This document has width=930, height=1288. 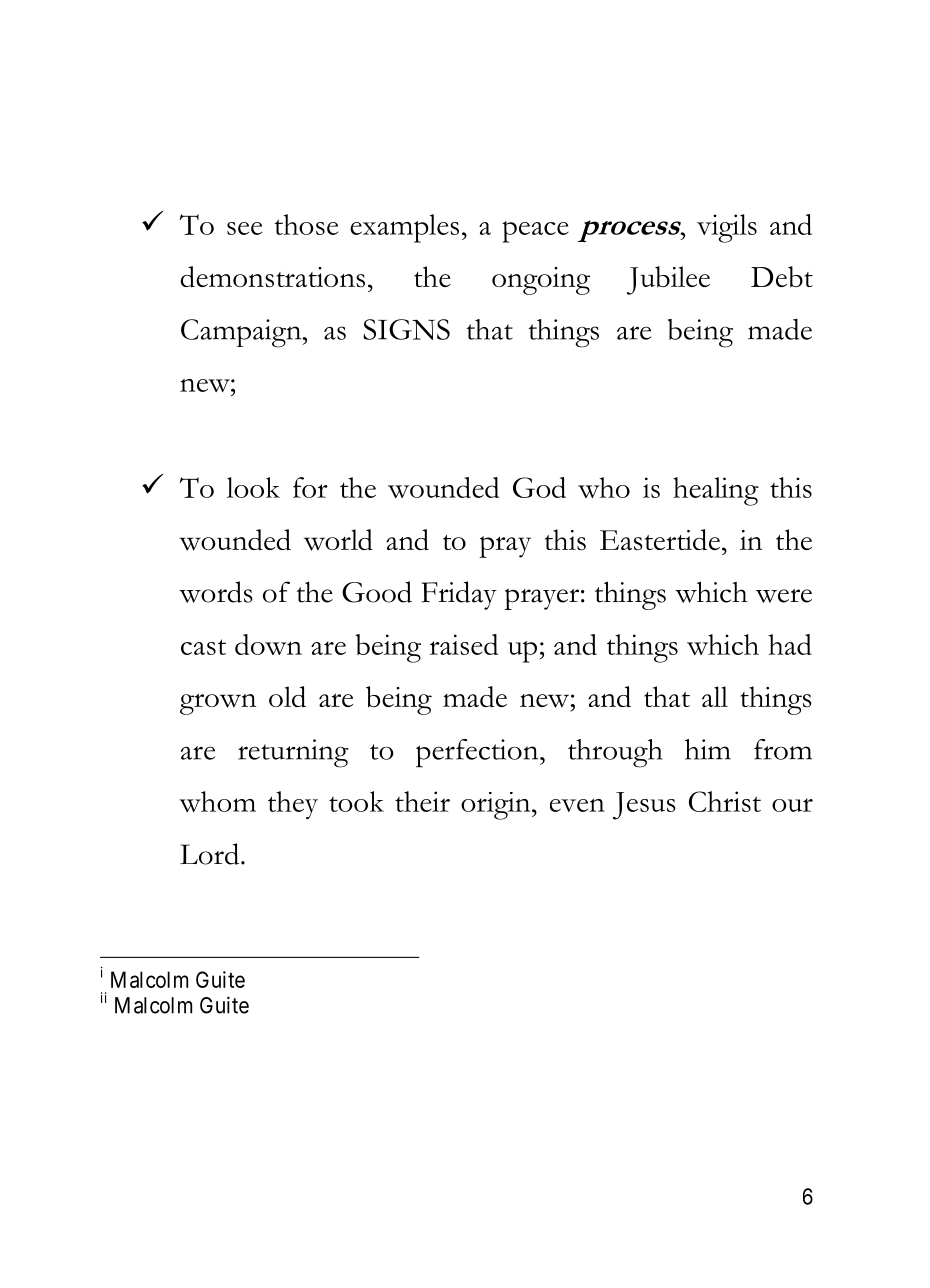 What do you see at coordinates (716, 491) in the document?
I see `healing` at bounding box center [716, 491].
